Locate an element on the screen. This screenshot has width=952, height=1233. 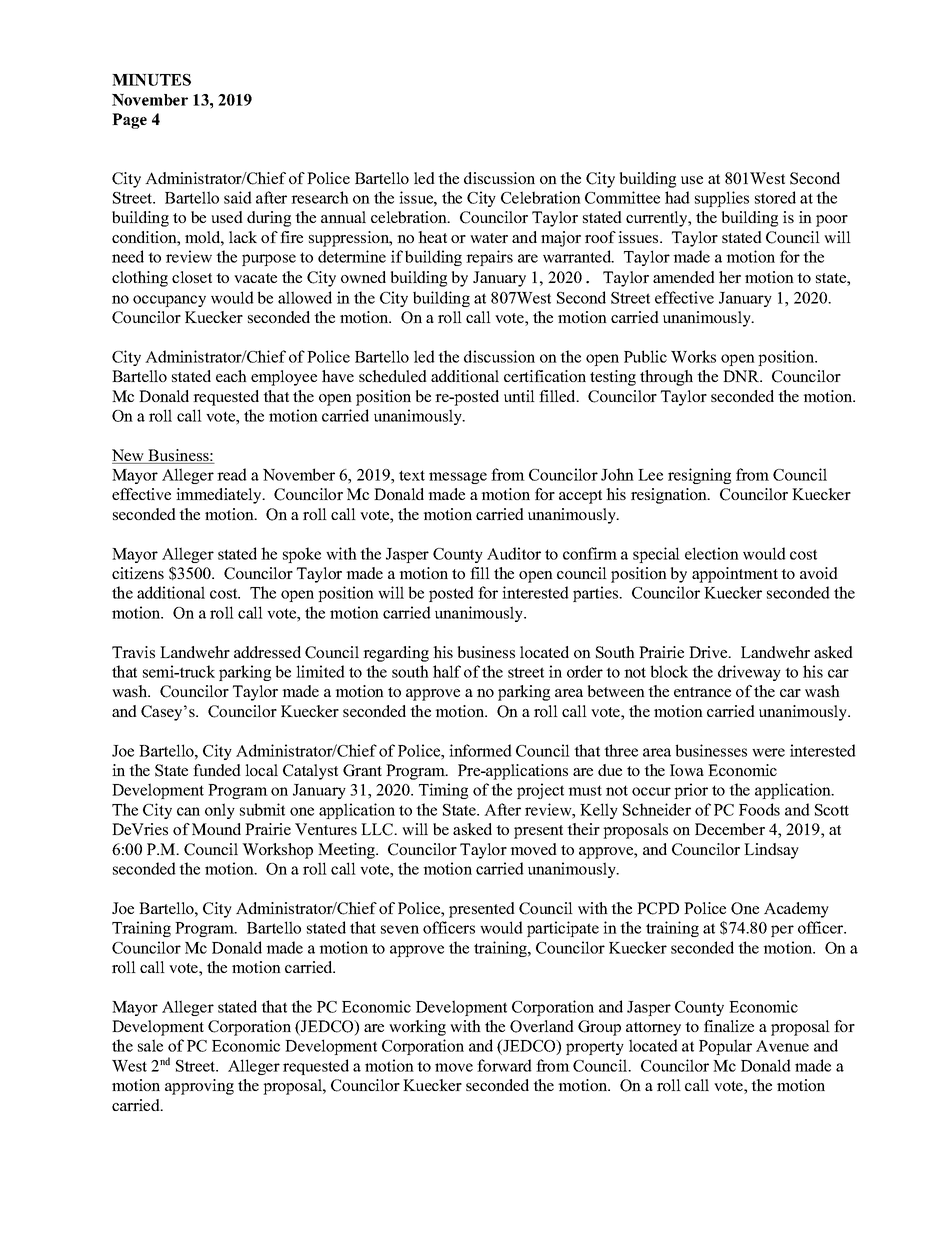
approving is located at coordinates (199, 1087).
